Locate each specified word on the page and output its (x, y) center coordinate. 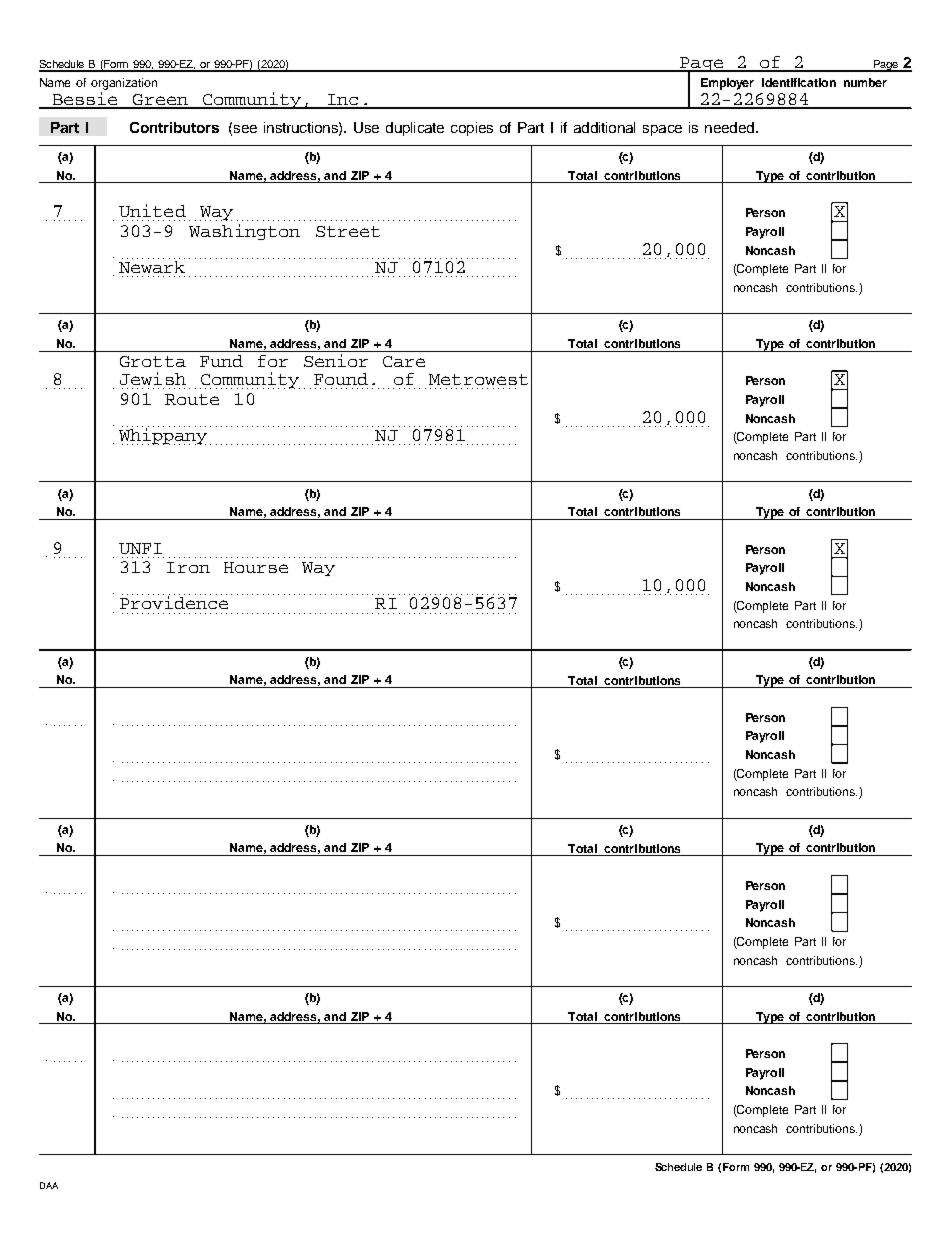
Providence (174, 601)
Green (160, 101)
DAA (49, 1185)
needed (729, 127)
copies (472, 129)
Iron (188, 567)
